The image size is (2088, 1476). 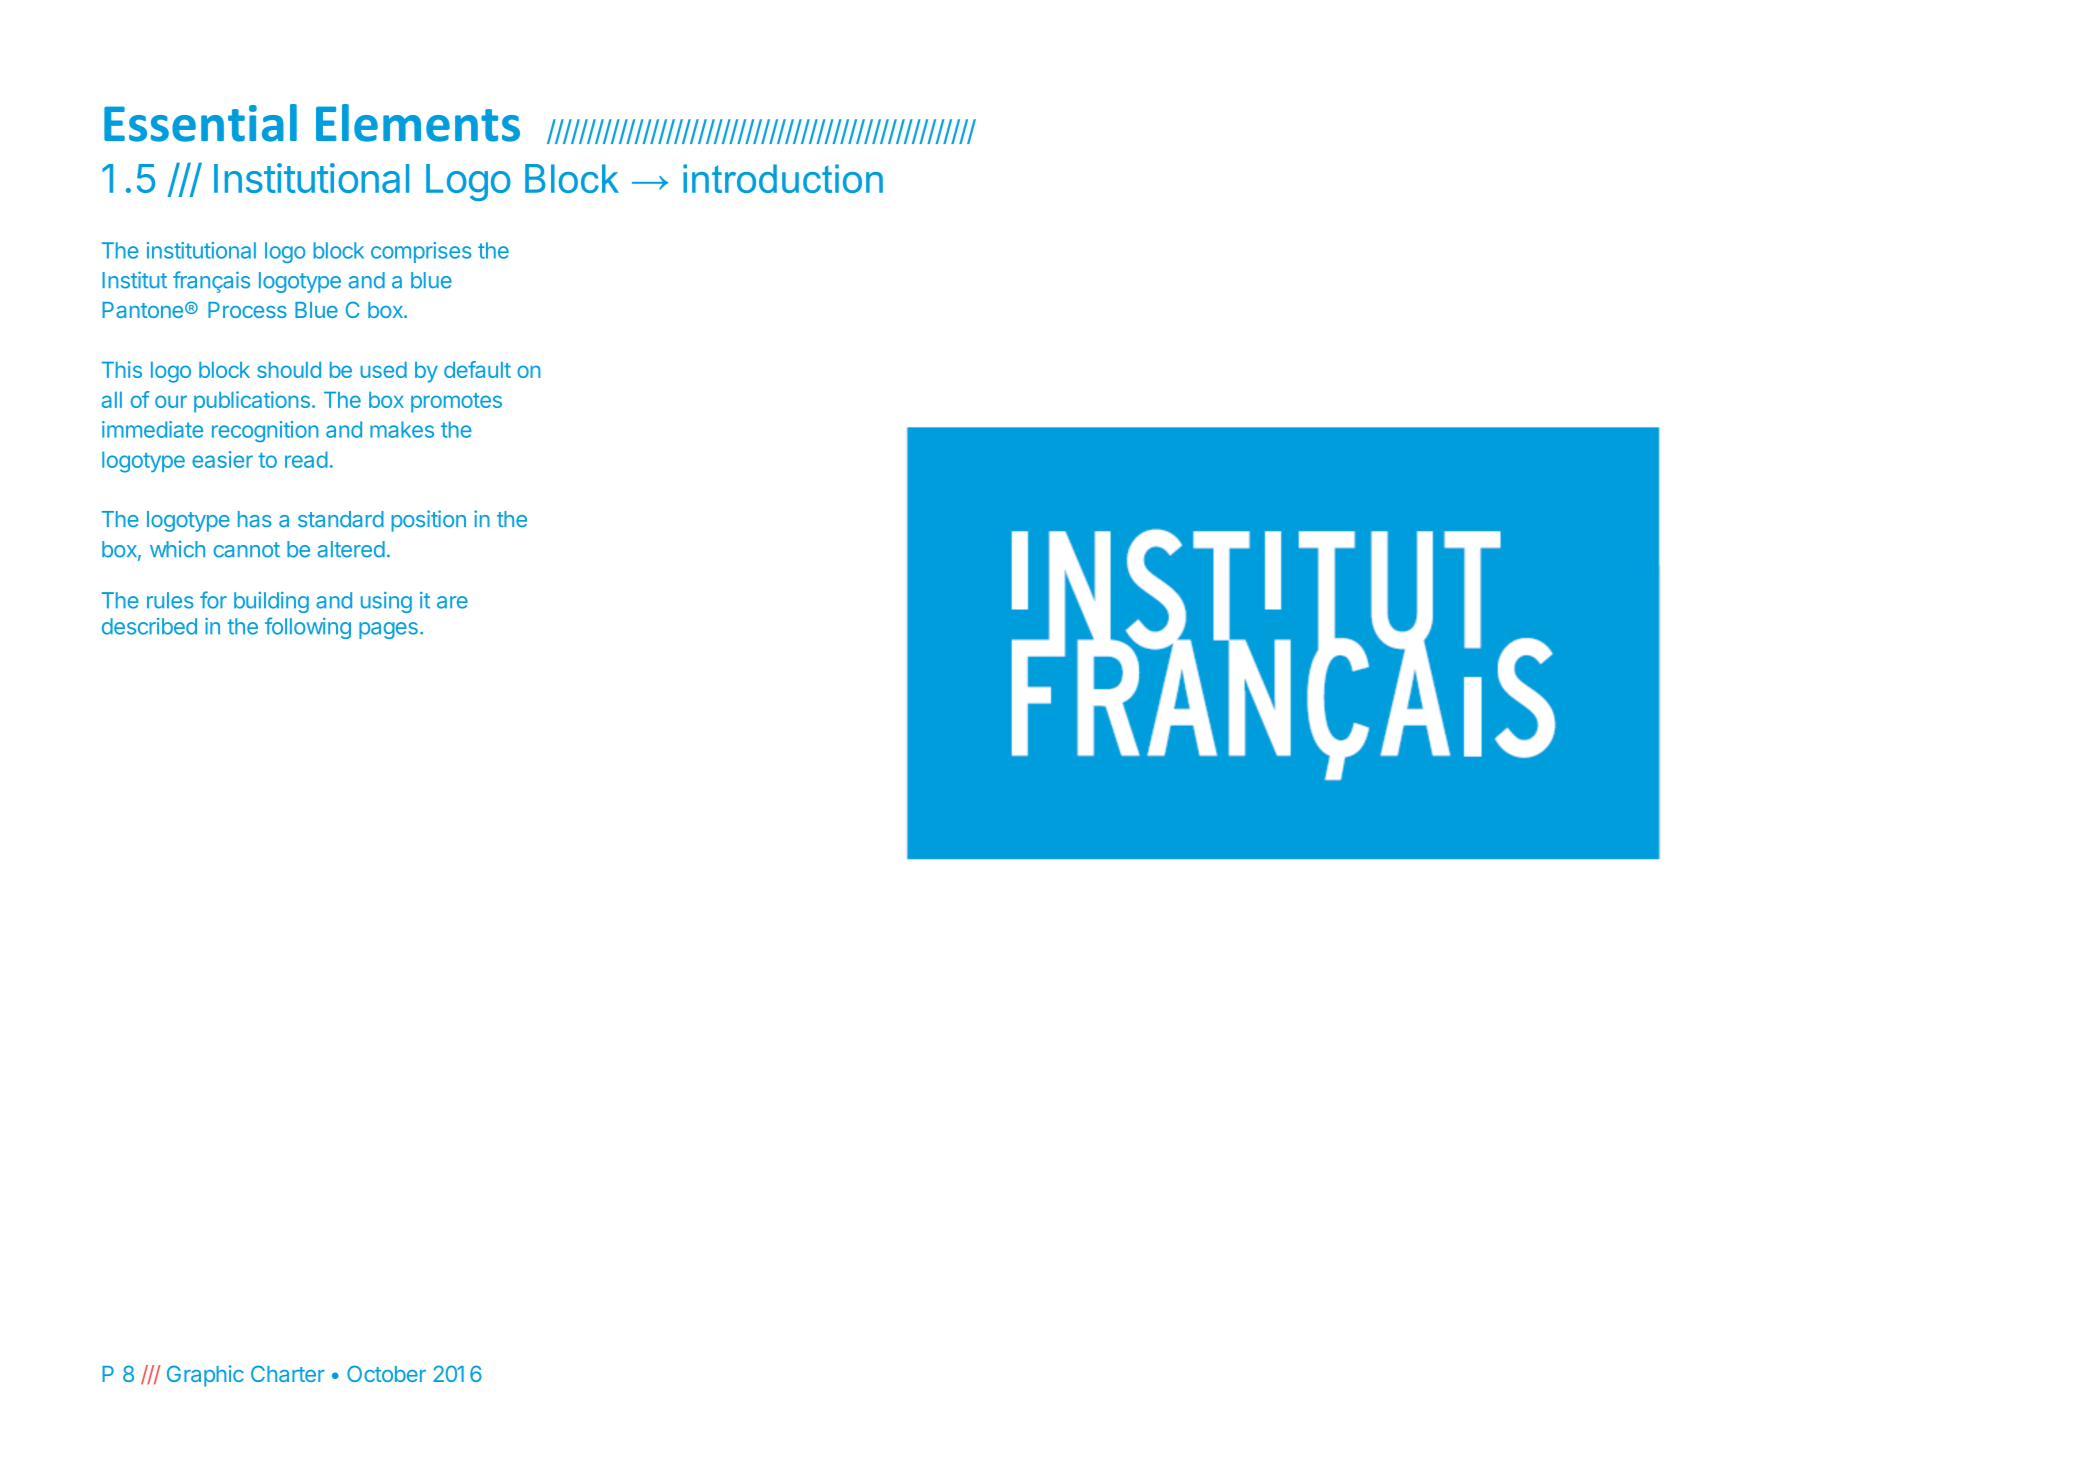 I want to click on which, so click(x=177, y=549).
